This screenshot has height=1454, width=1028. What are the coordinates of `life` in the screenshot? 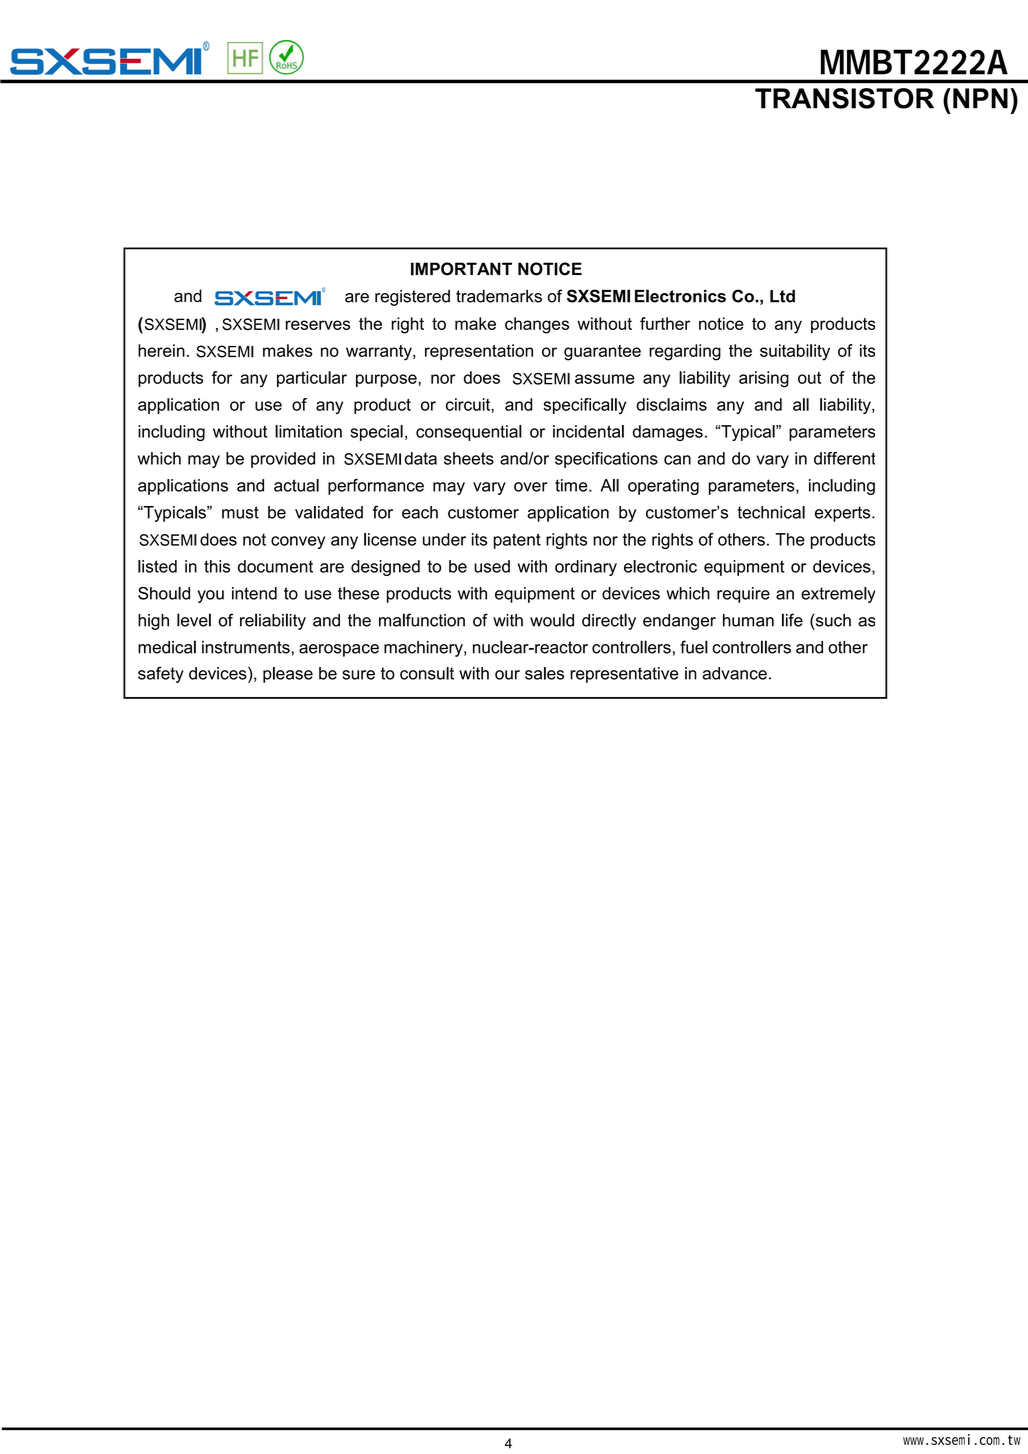 It's located at (792, 620).
